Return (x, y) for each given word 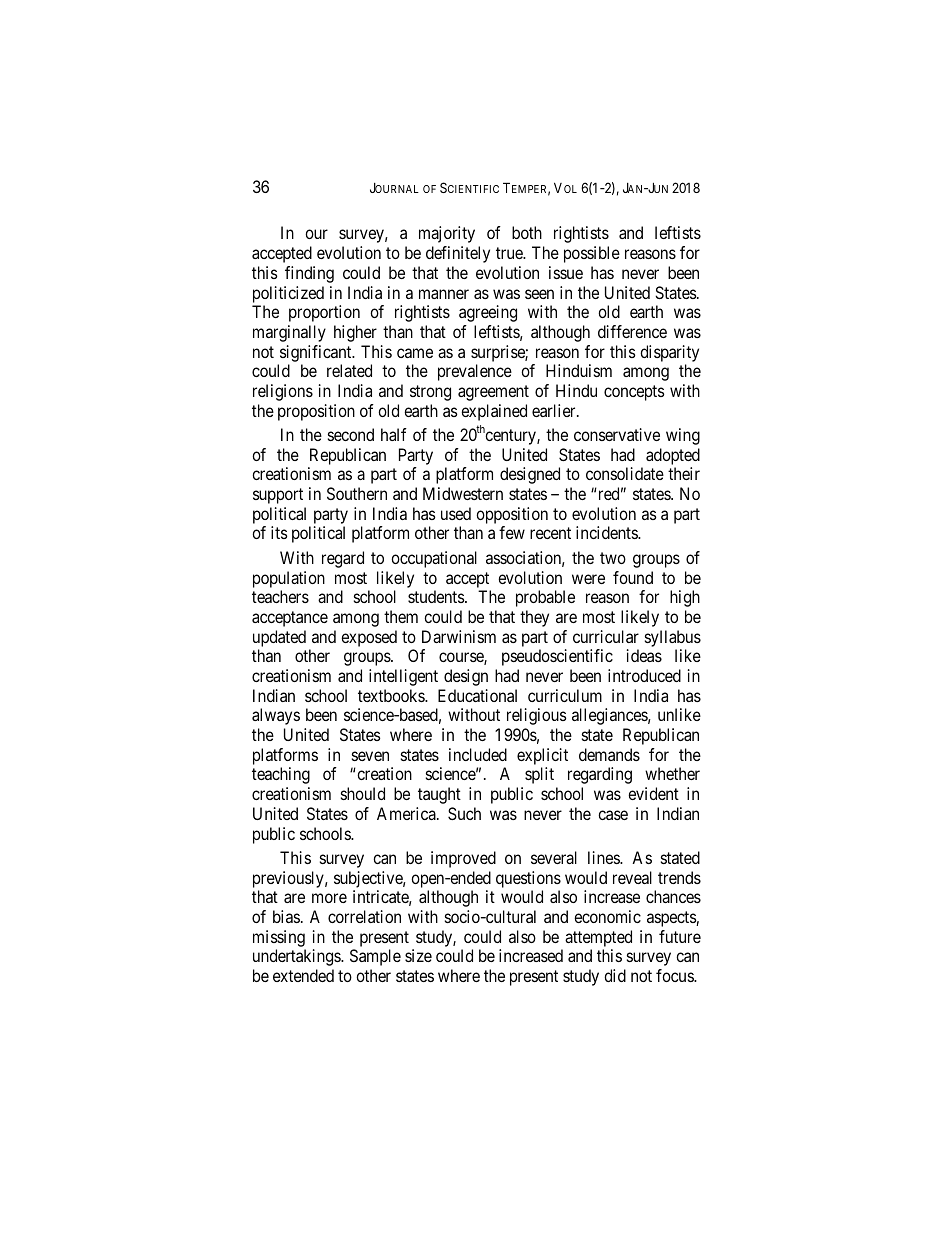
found (633, 577)
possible (592, 254)
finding (309, 274)
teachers (280, 596)
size (418, 955)
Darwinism (459, 636)
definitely (458, 254)
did (615, 975)
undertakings (297, 957)
